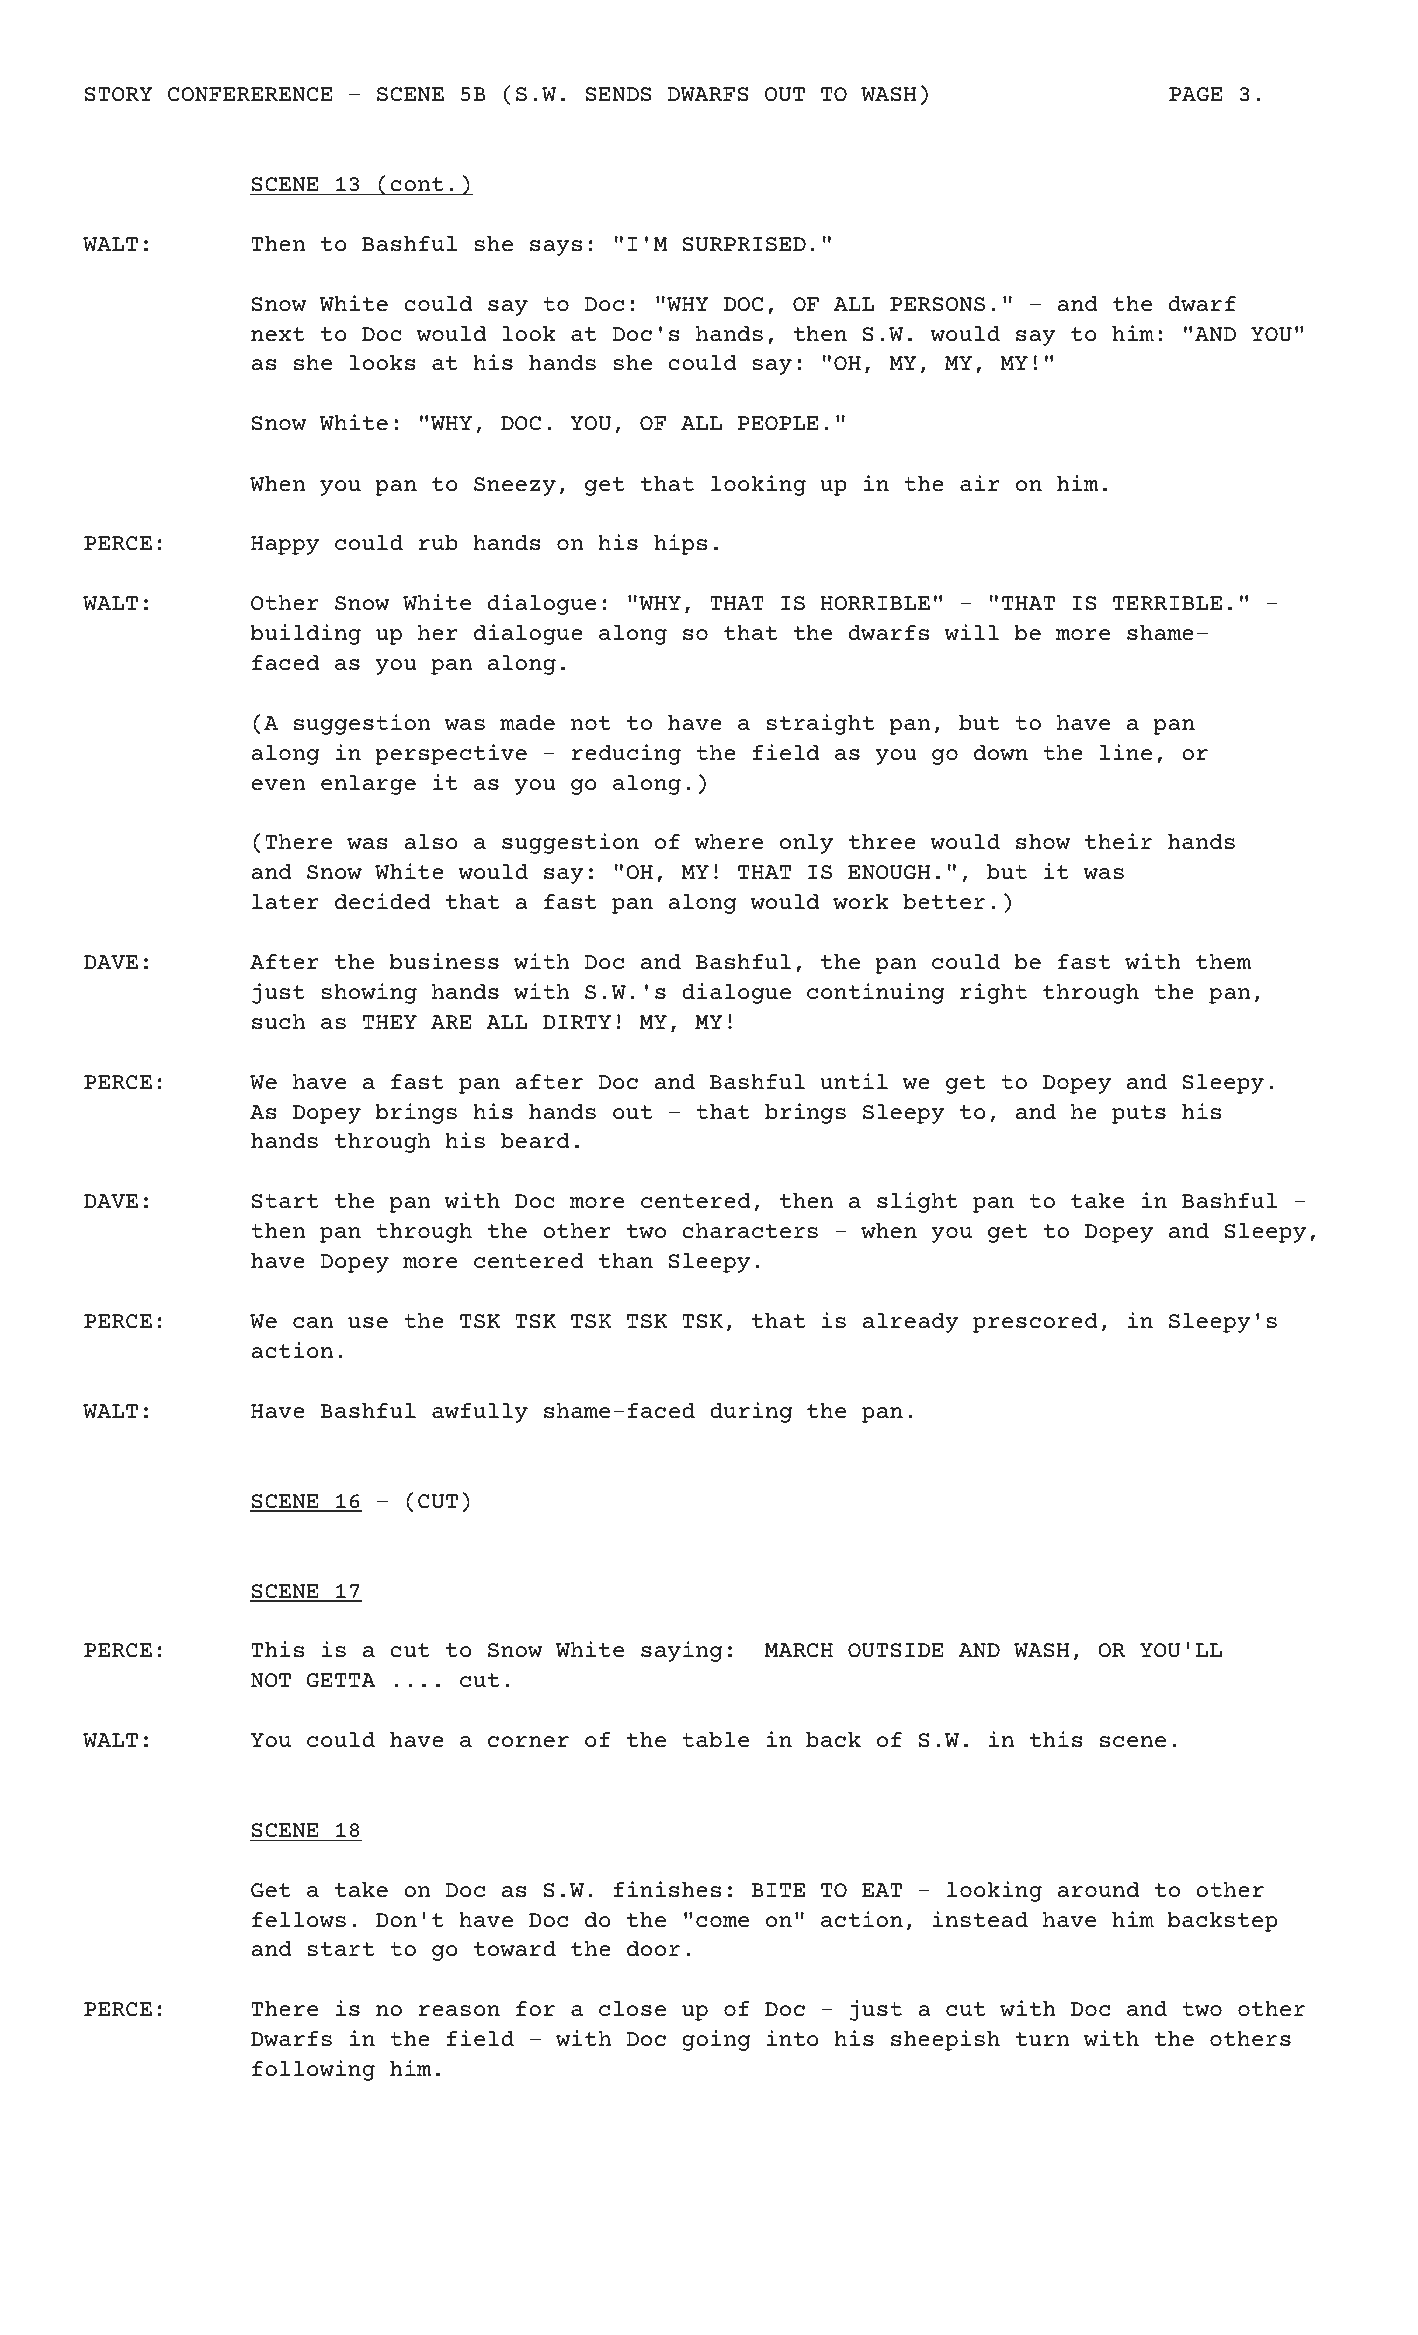  What do you see at coordinates (618, 94) in the screenshot?
I see `SENDS` at bounding box center [618, 94].
